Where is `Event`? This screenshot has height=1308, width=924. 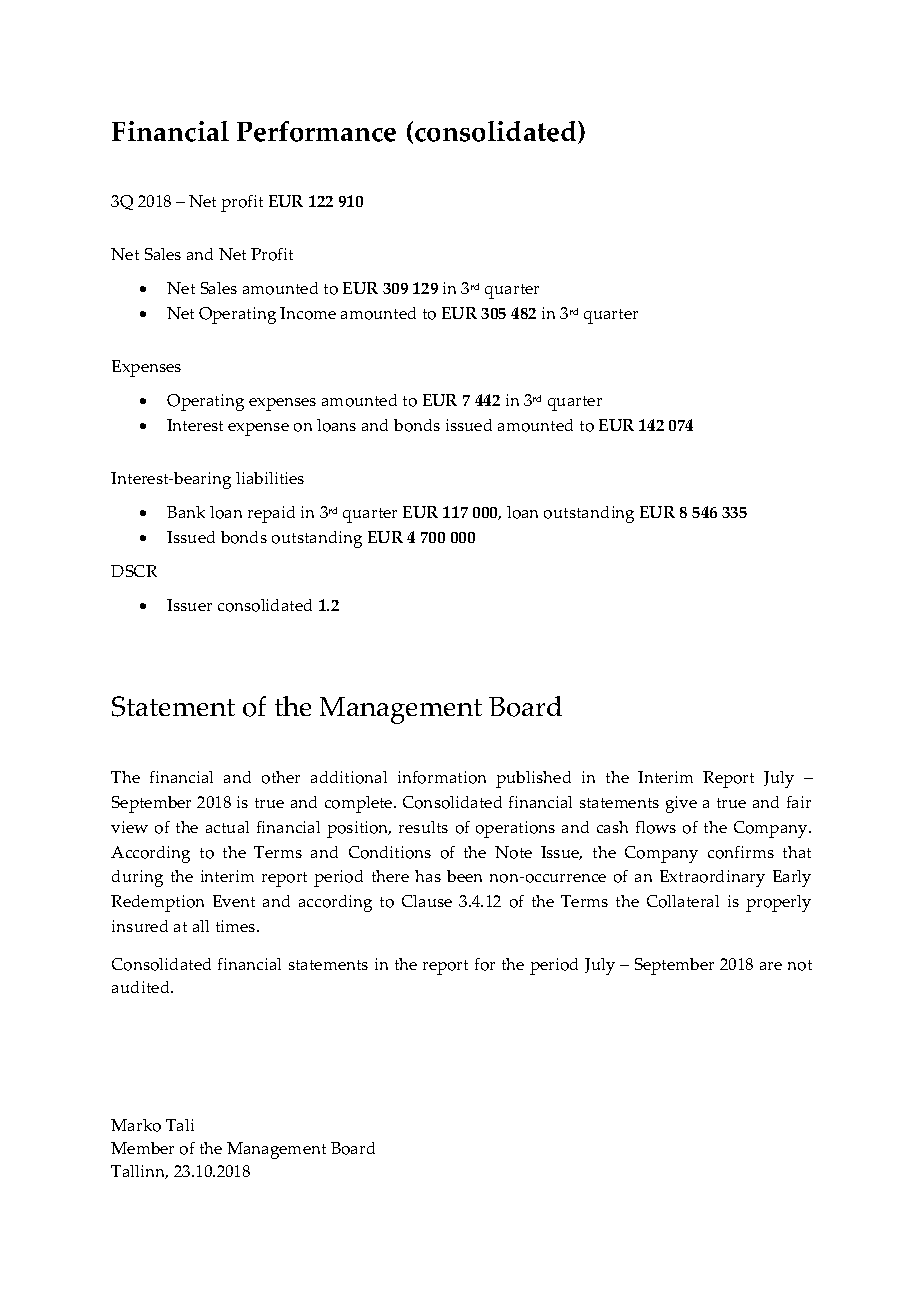
Event is located at coordinates (234, 901).
